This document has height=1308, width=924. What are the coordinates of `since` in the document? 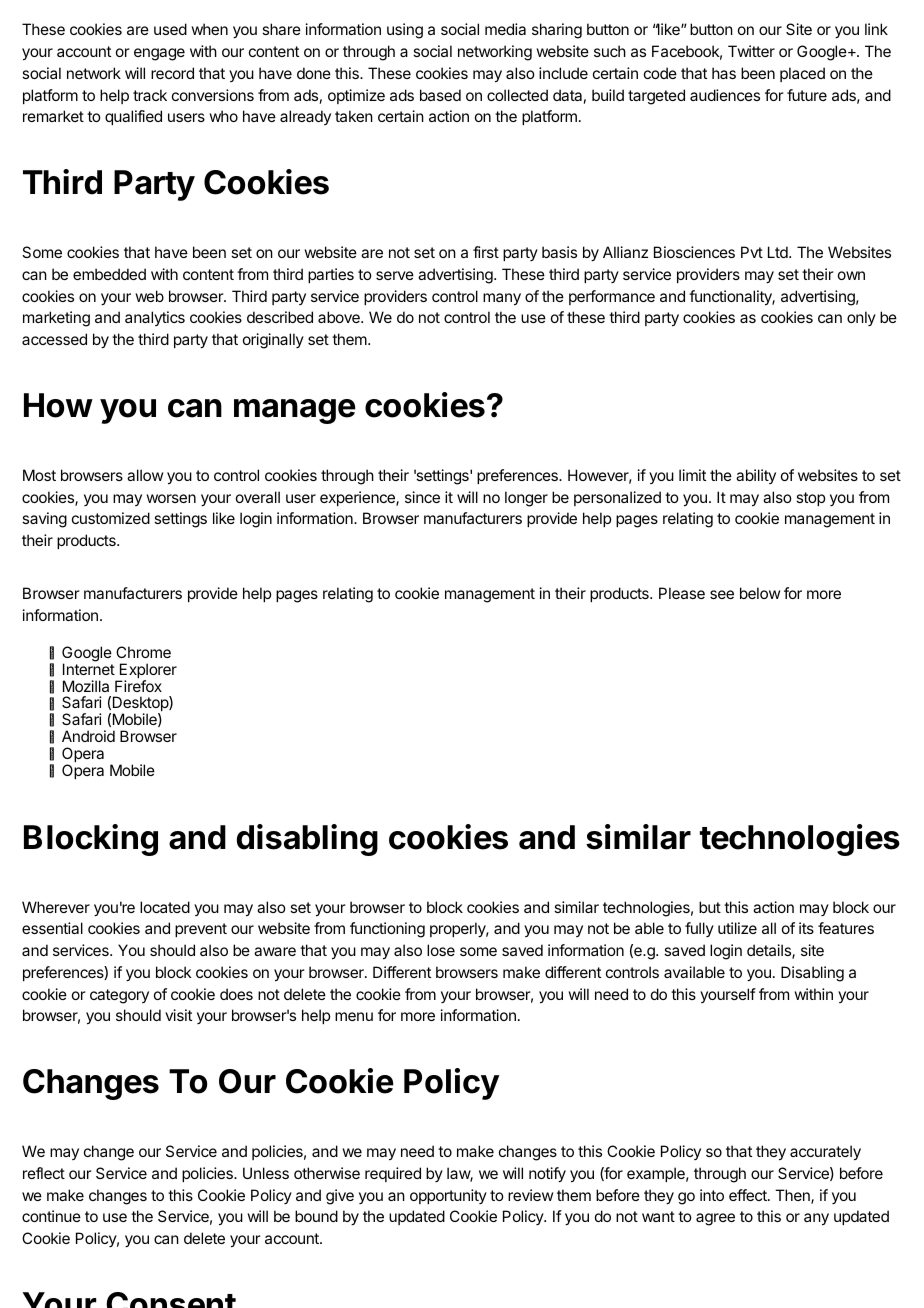 It's located at (422, 497).
